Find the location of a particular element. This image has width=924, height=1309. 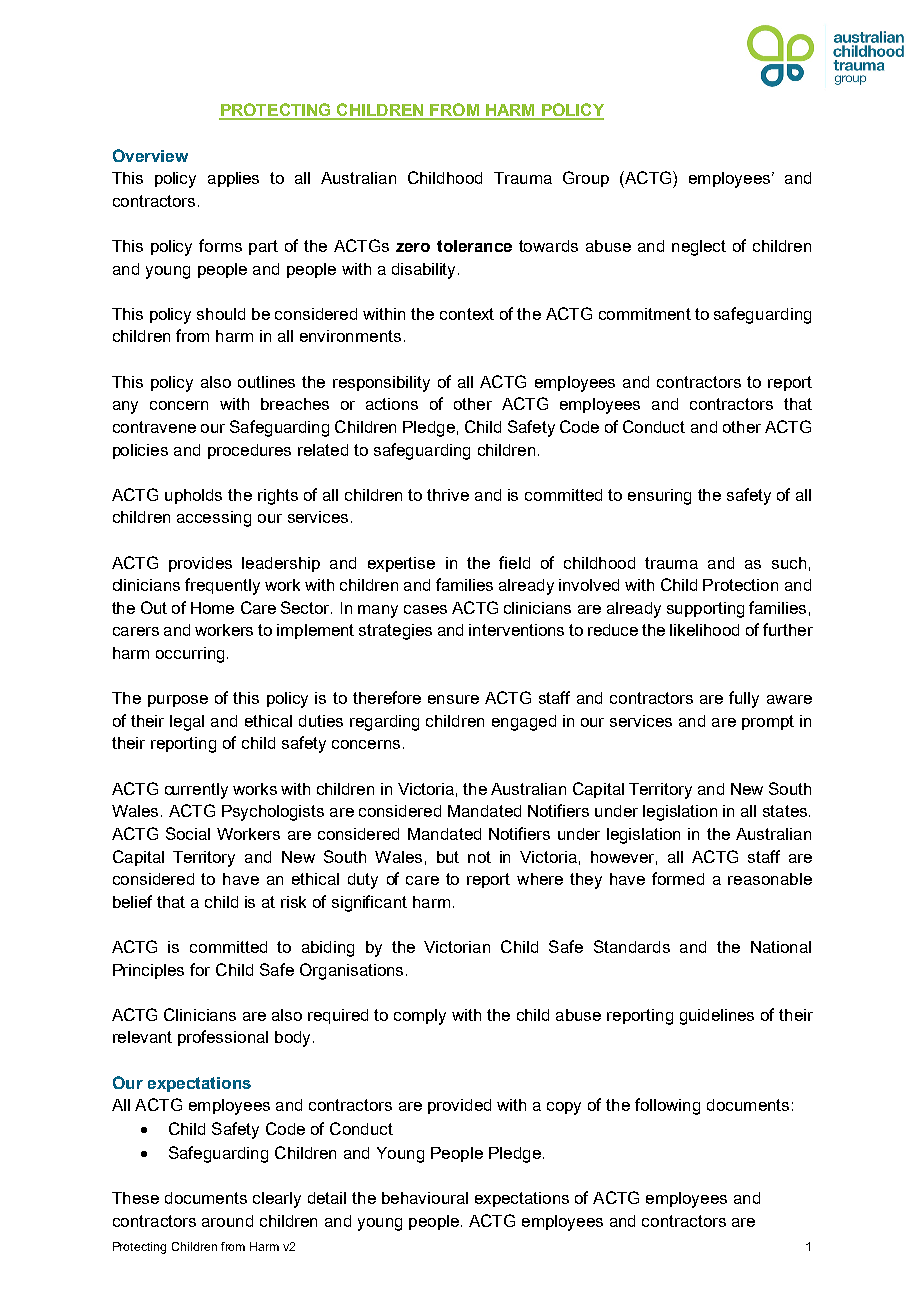

applies is located at coordinates (233, 179).
